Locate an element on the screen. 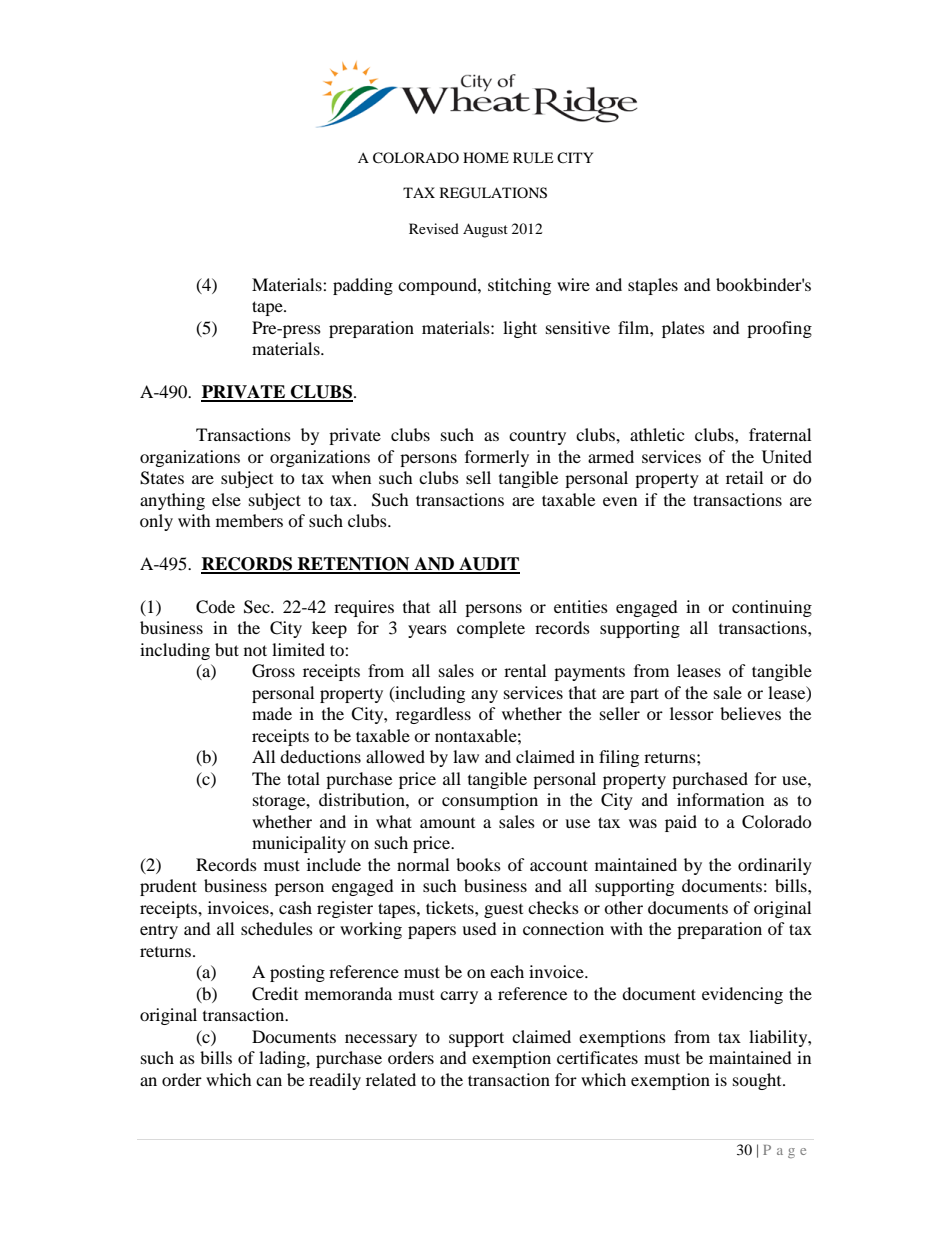  REGULATIONS is located at coordinates (493, 193).
